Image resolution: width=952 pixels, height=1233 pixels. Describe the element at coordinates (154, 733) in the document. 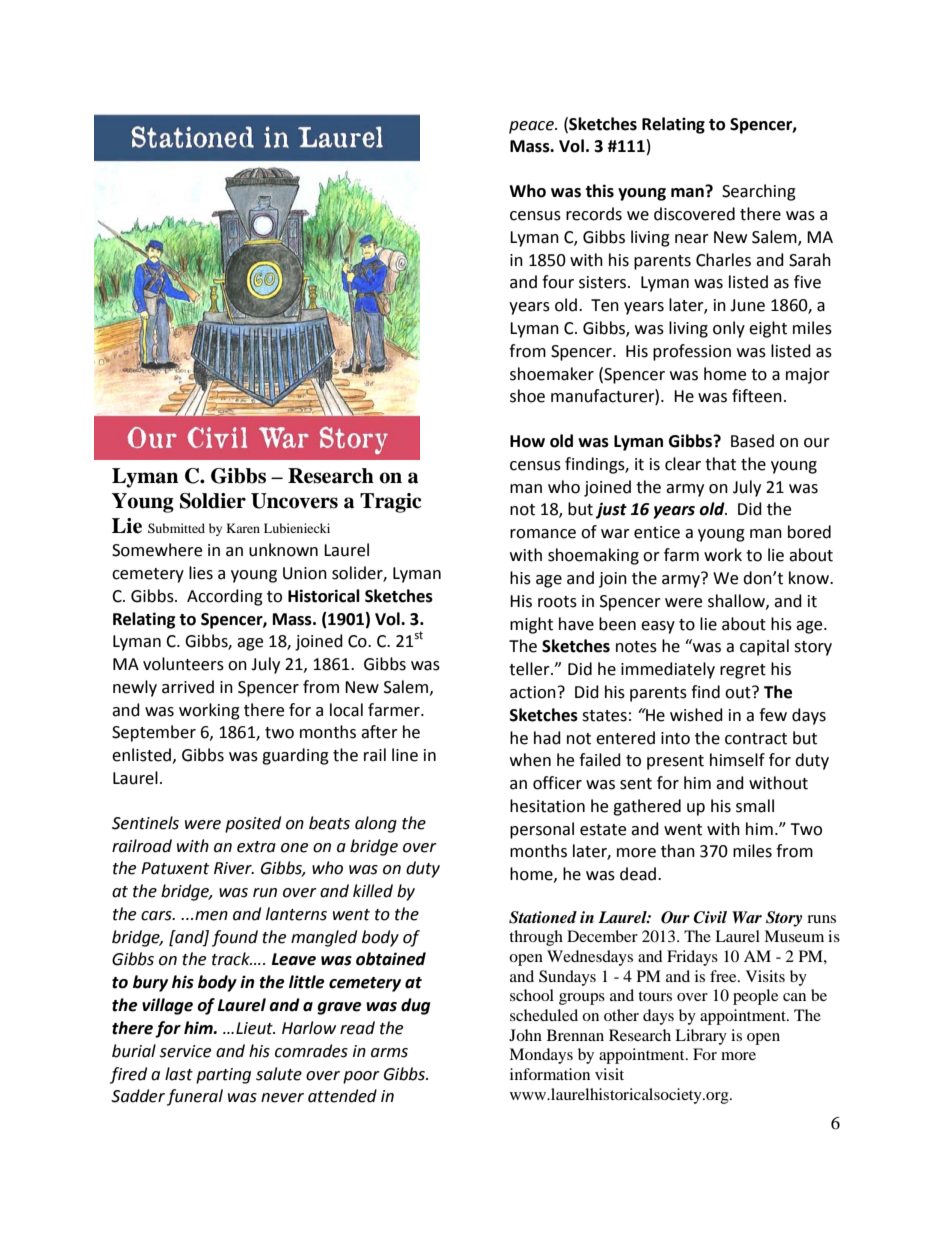

I see `September` at that location.
